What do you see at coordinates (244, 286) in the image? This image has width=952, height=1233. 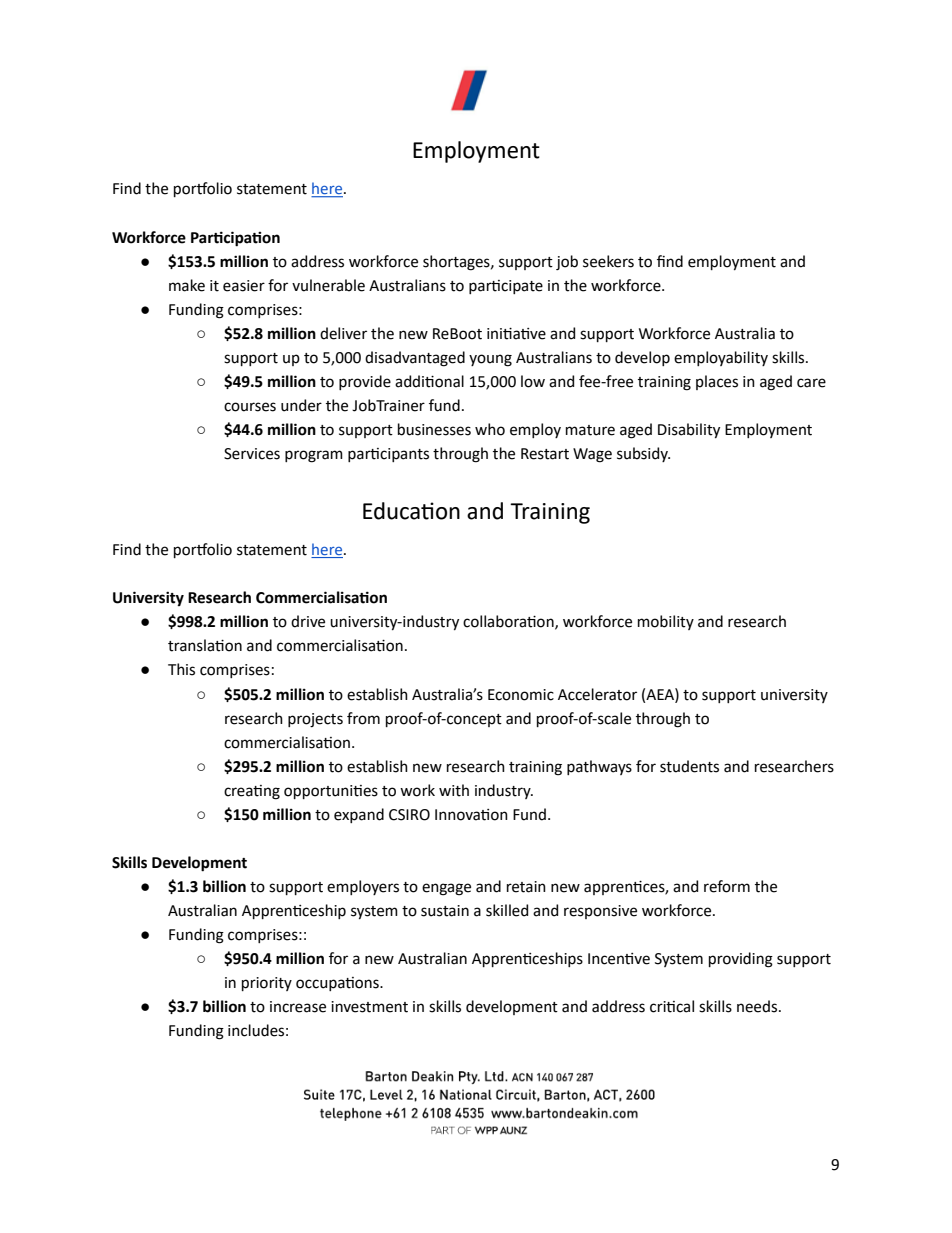 I see `easier` at bounding box center [244, 286].
